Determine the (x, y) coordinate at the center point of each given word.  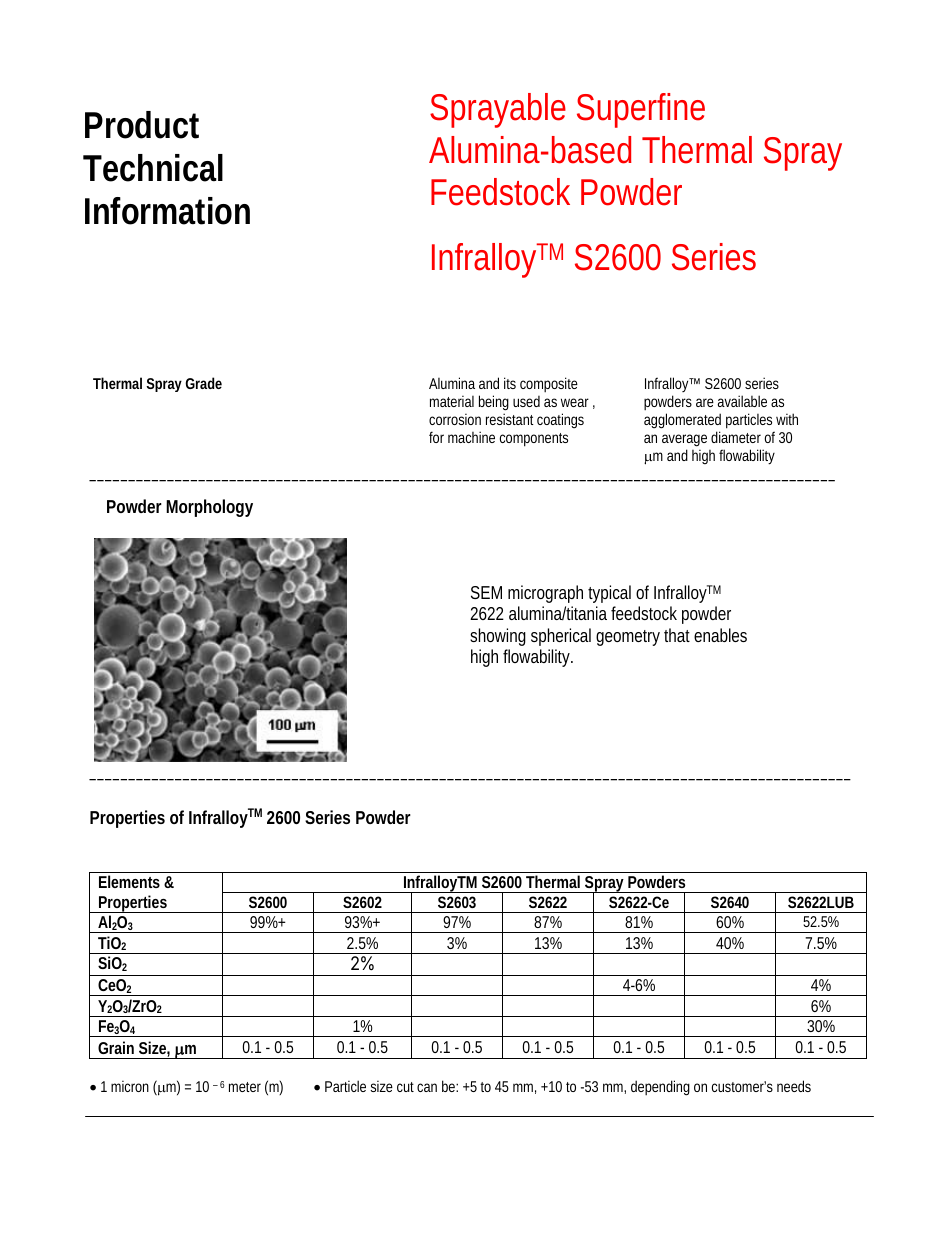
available (742, 401)
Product (142, 125)
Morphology (209, 508)
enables (720, 635)
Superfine (641, 110)
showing (498, 637)
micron (130, 1086)
